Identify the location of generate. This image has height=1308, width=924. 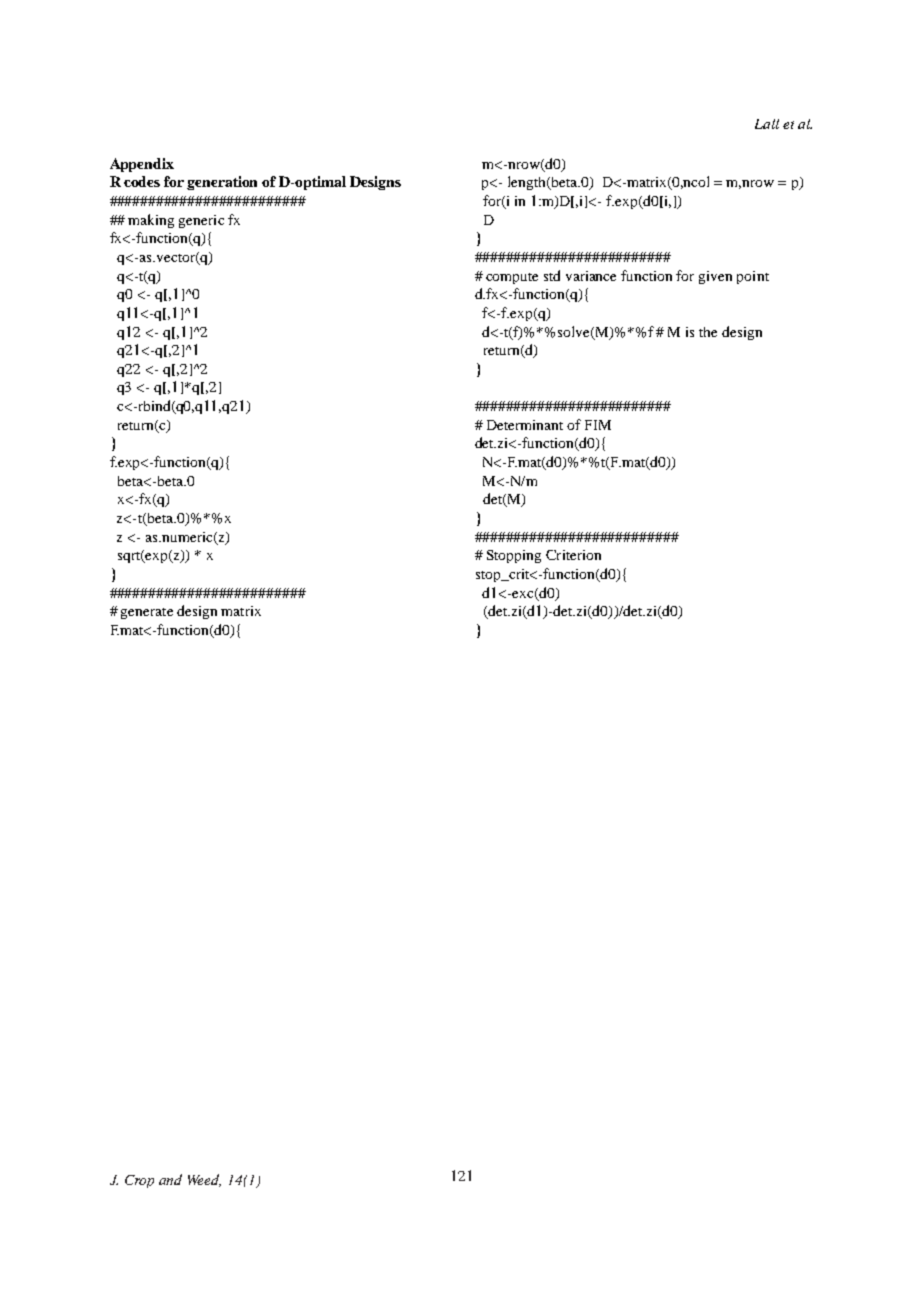
(147, 613).
